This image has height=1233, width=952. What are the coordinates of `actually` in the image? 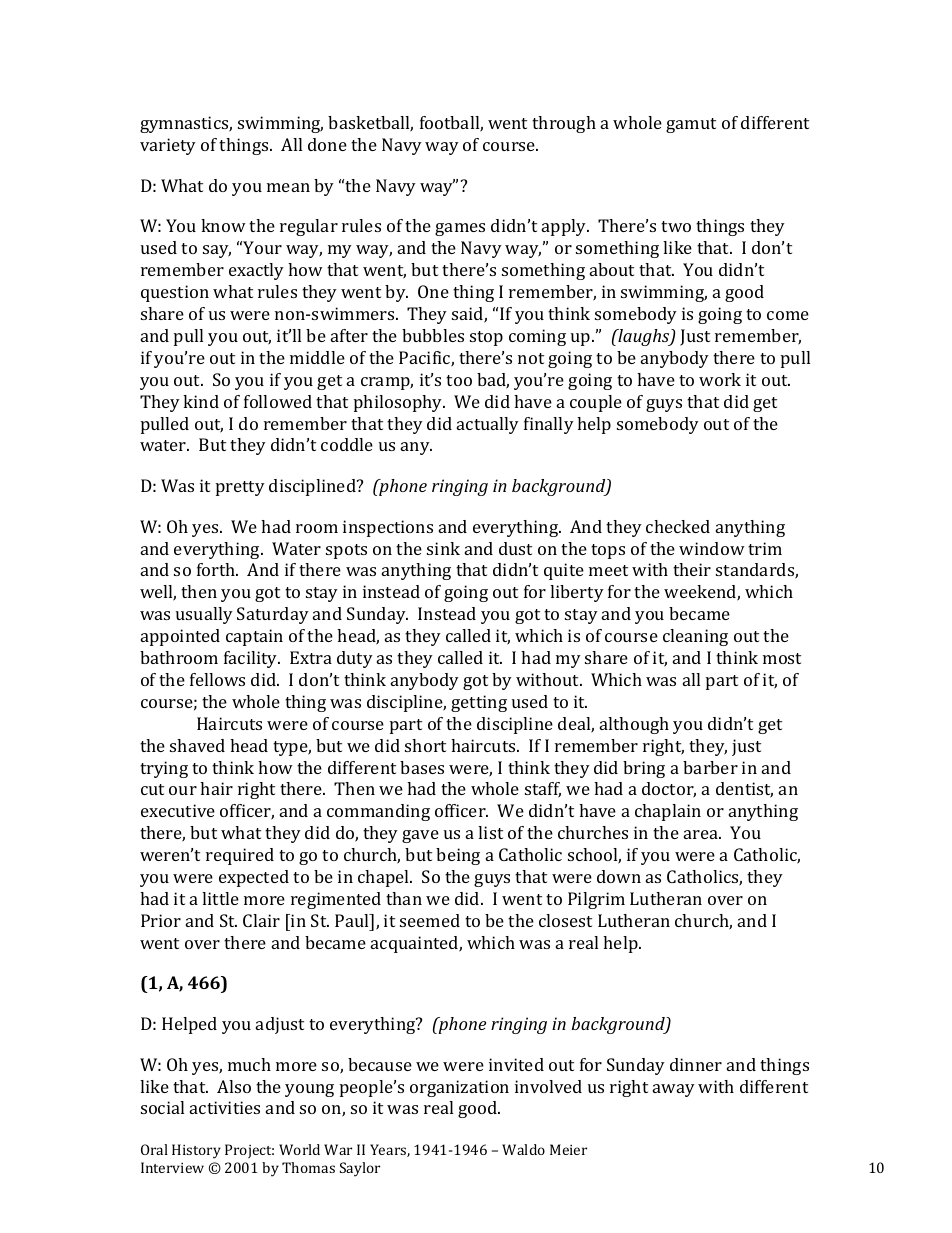 It's located at (488, 425).
